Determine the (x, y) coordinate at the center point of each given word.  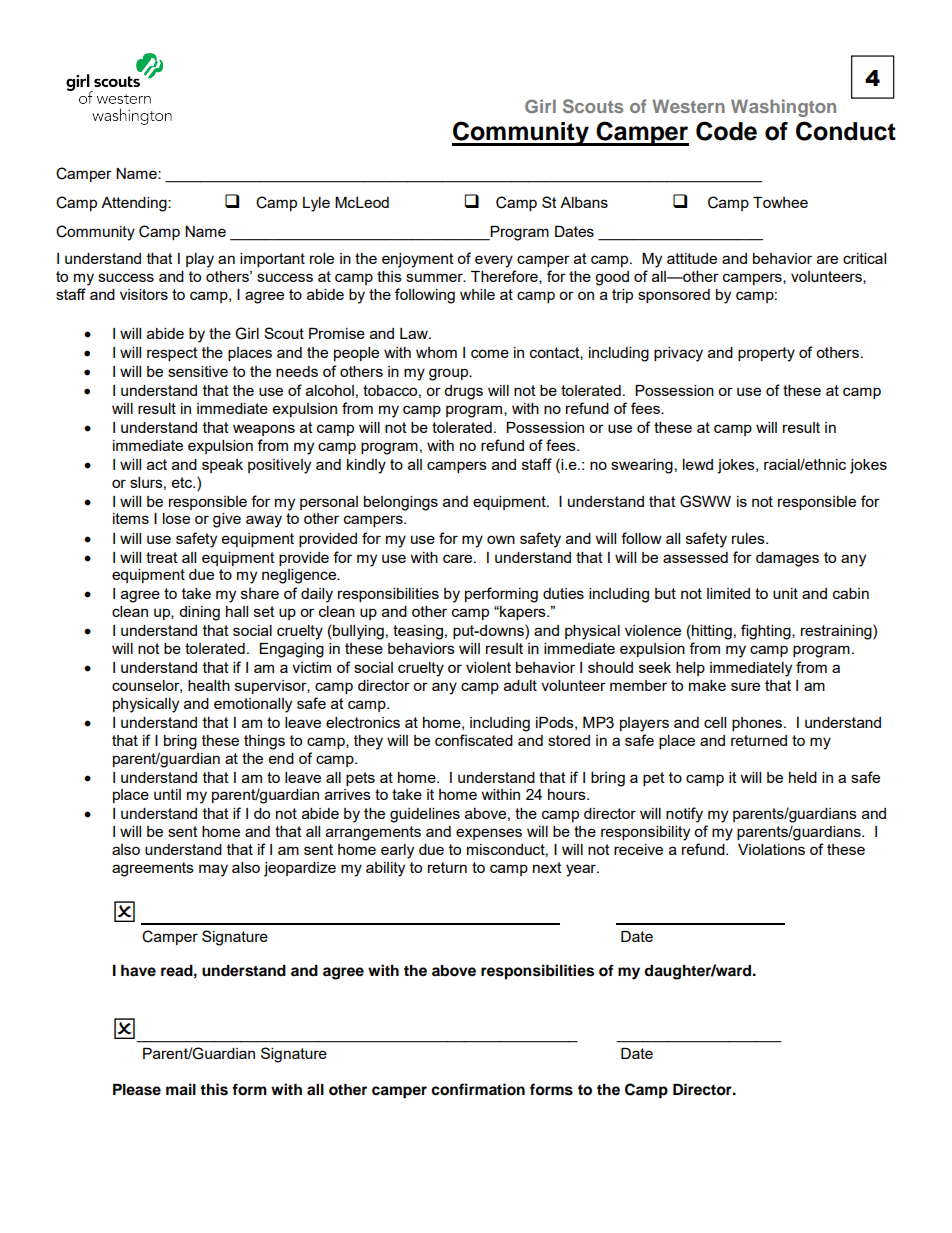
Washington (783, 108)
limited (728, 593)
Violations (771, 849)
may (213, 870)
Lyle (316, 204)
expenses (489, 834)
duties (563, 593)
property (766, 354)
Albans (584, 202)
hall (237, 611)
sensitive (198, 371)
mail (181, 1089)
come (490, 353)
